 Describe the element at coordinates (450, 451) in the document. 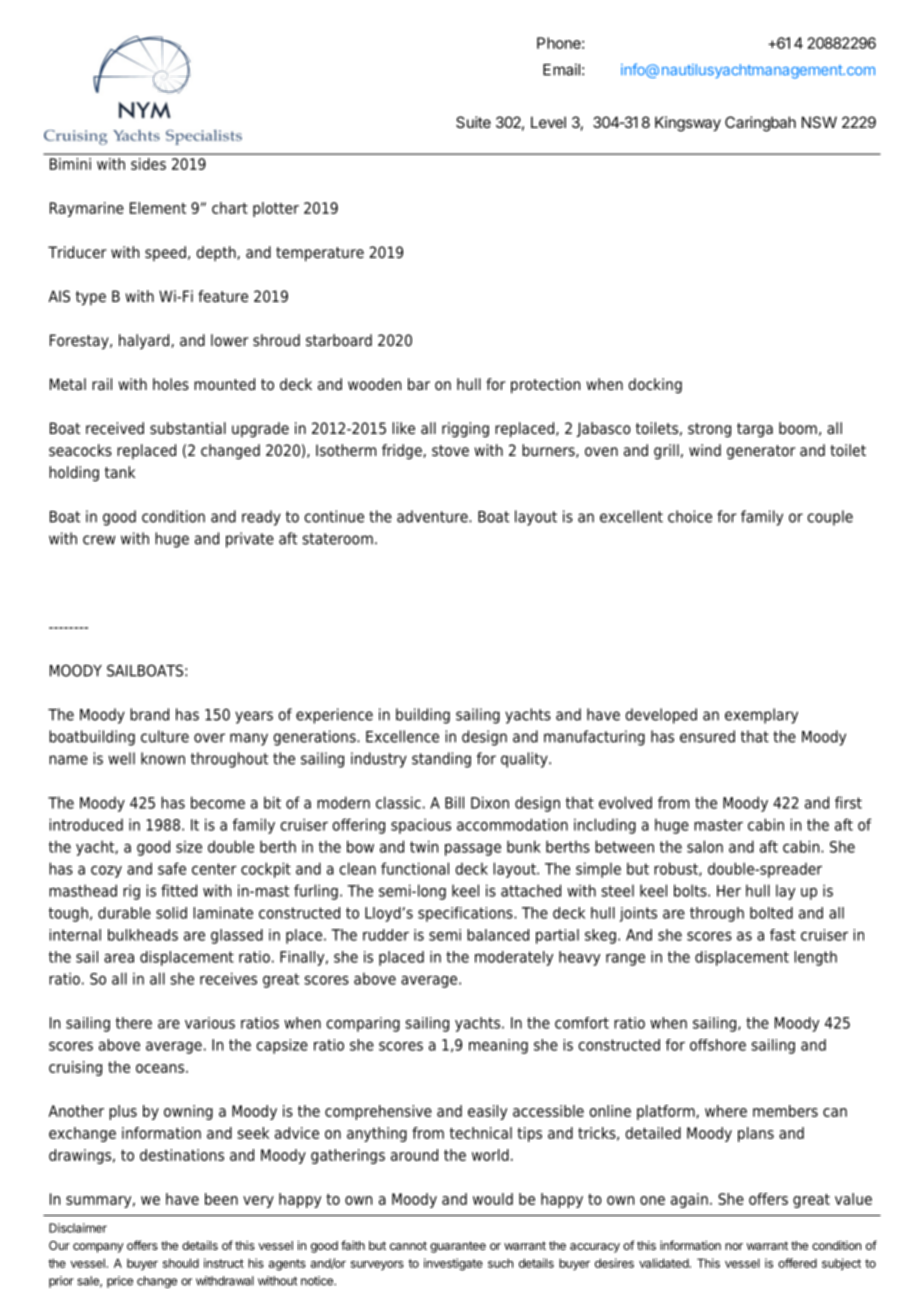

I see `stove` at that location.
